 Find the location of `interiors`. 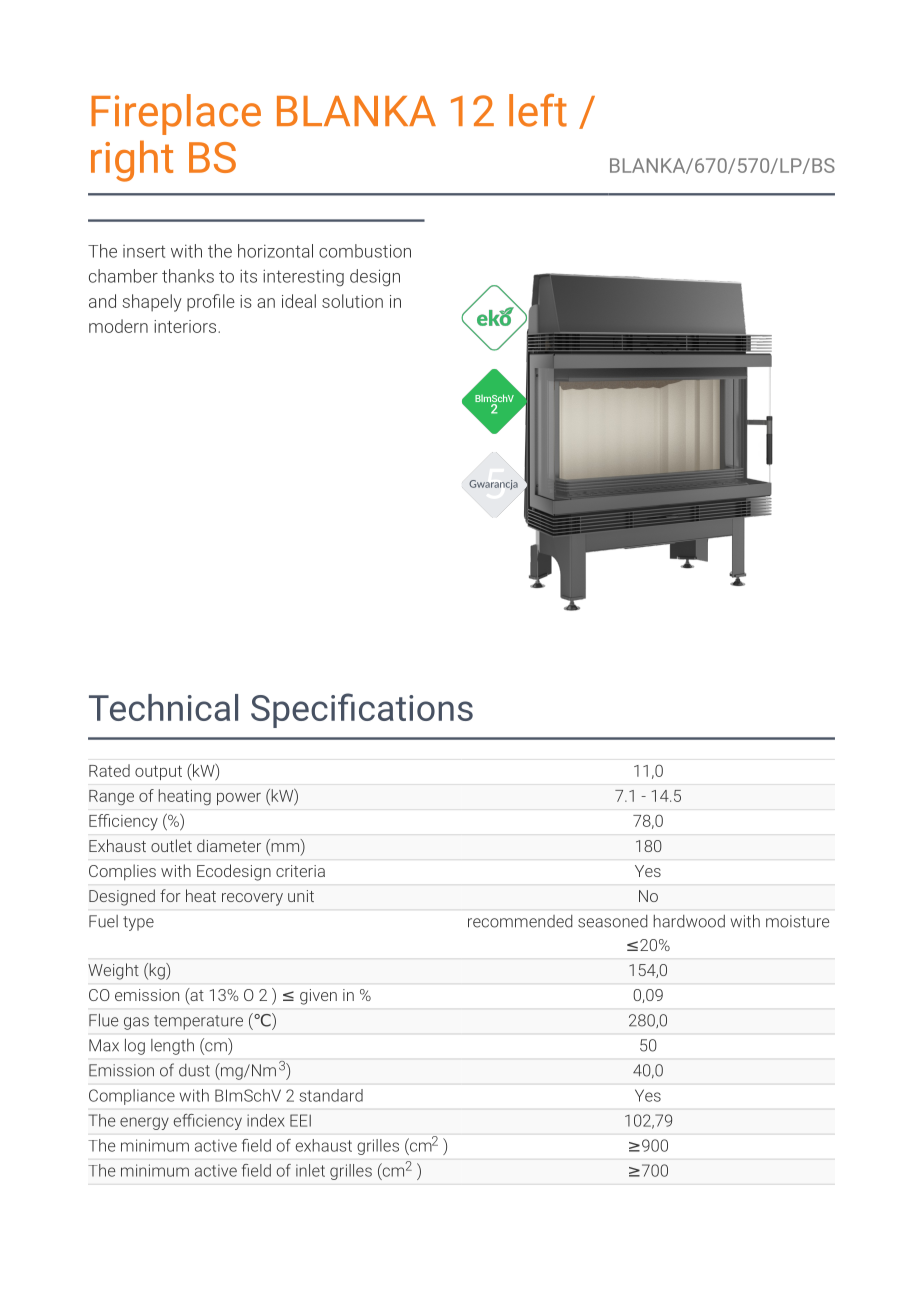

interiors is located at coordinates (186, 326).
